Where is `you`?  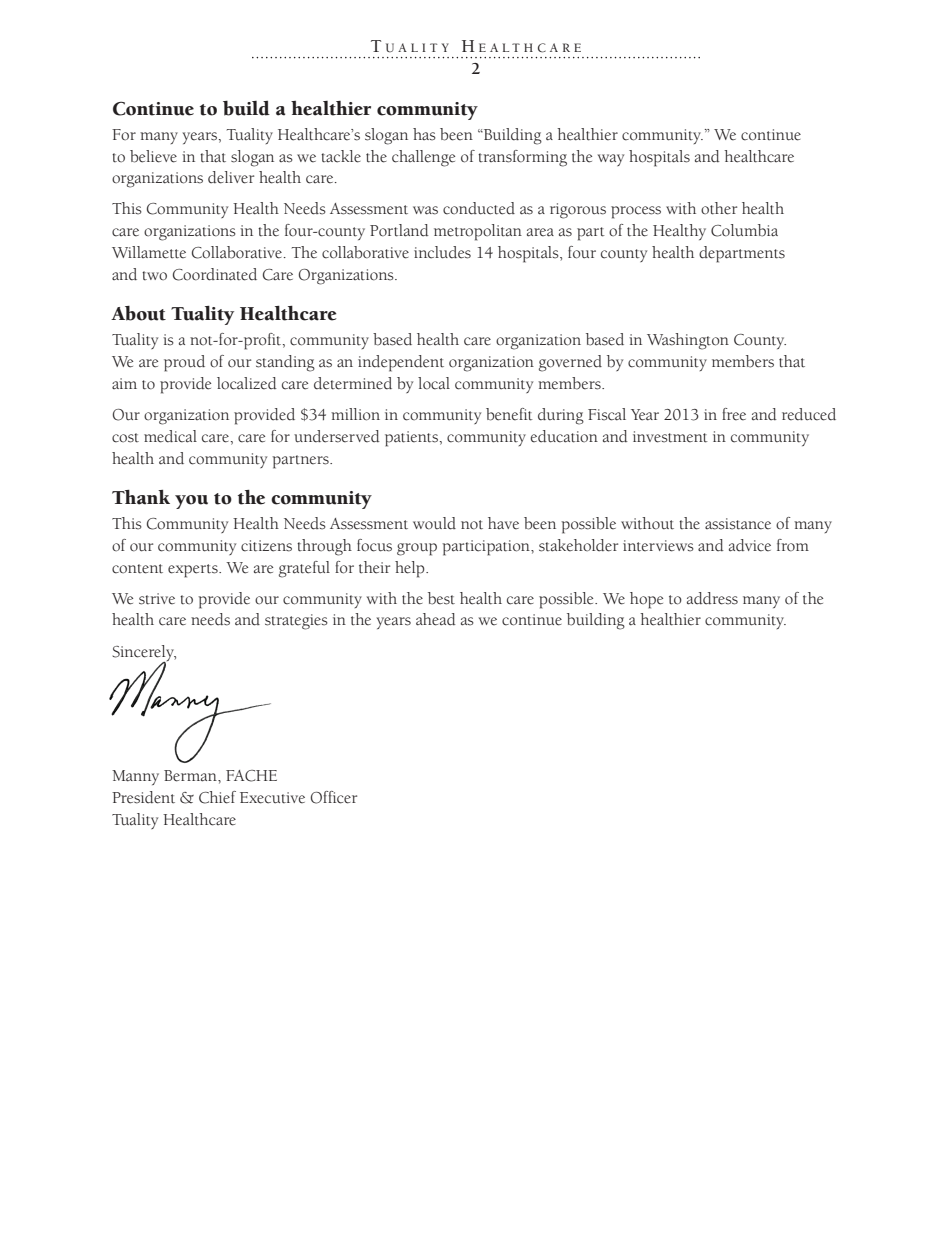 you is located at coordinates (191, 502).
